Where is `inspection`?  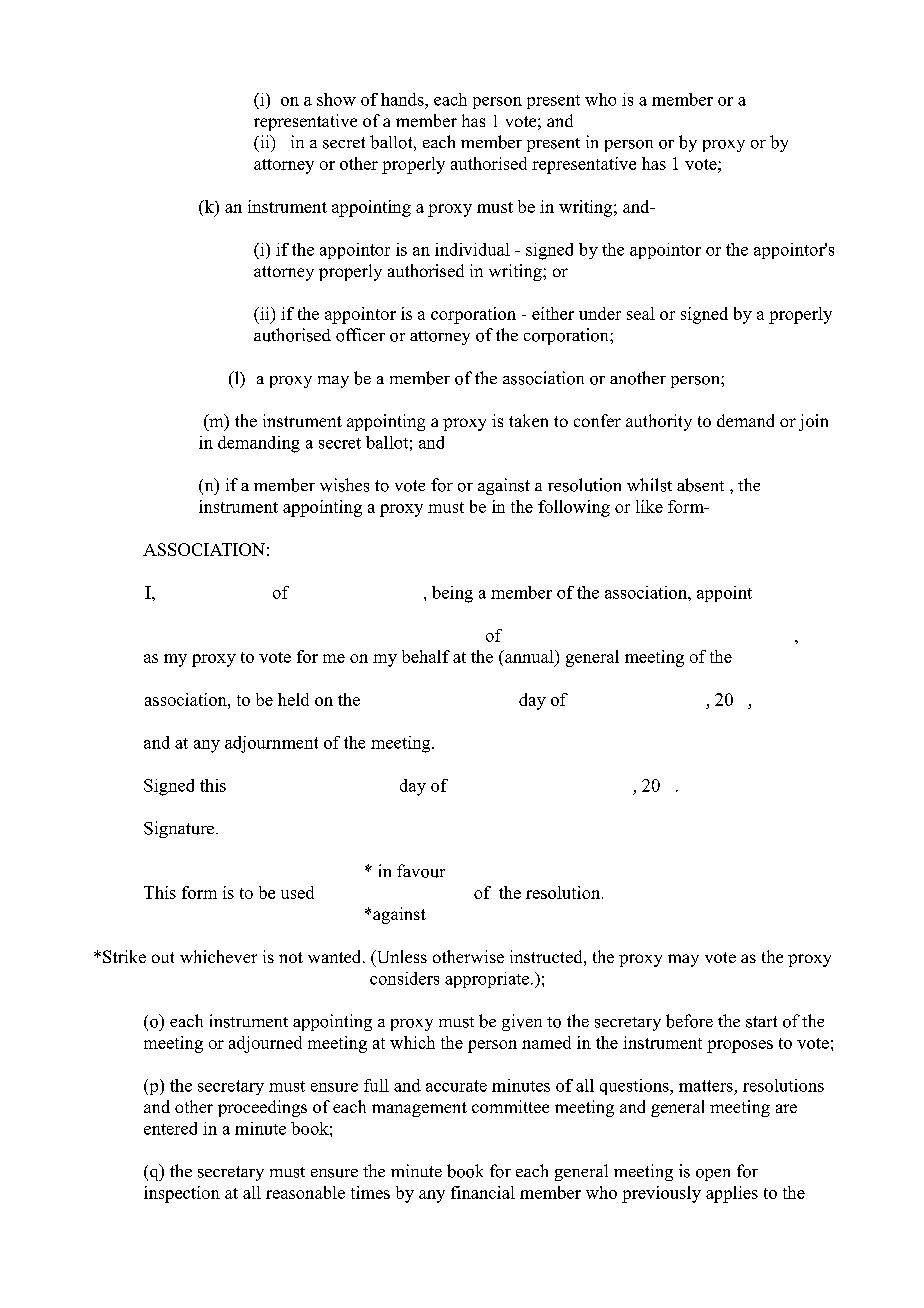
inspection is located at coordinates (182, 1194).
